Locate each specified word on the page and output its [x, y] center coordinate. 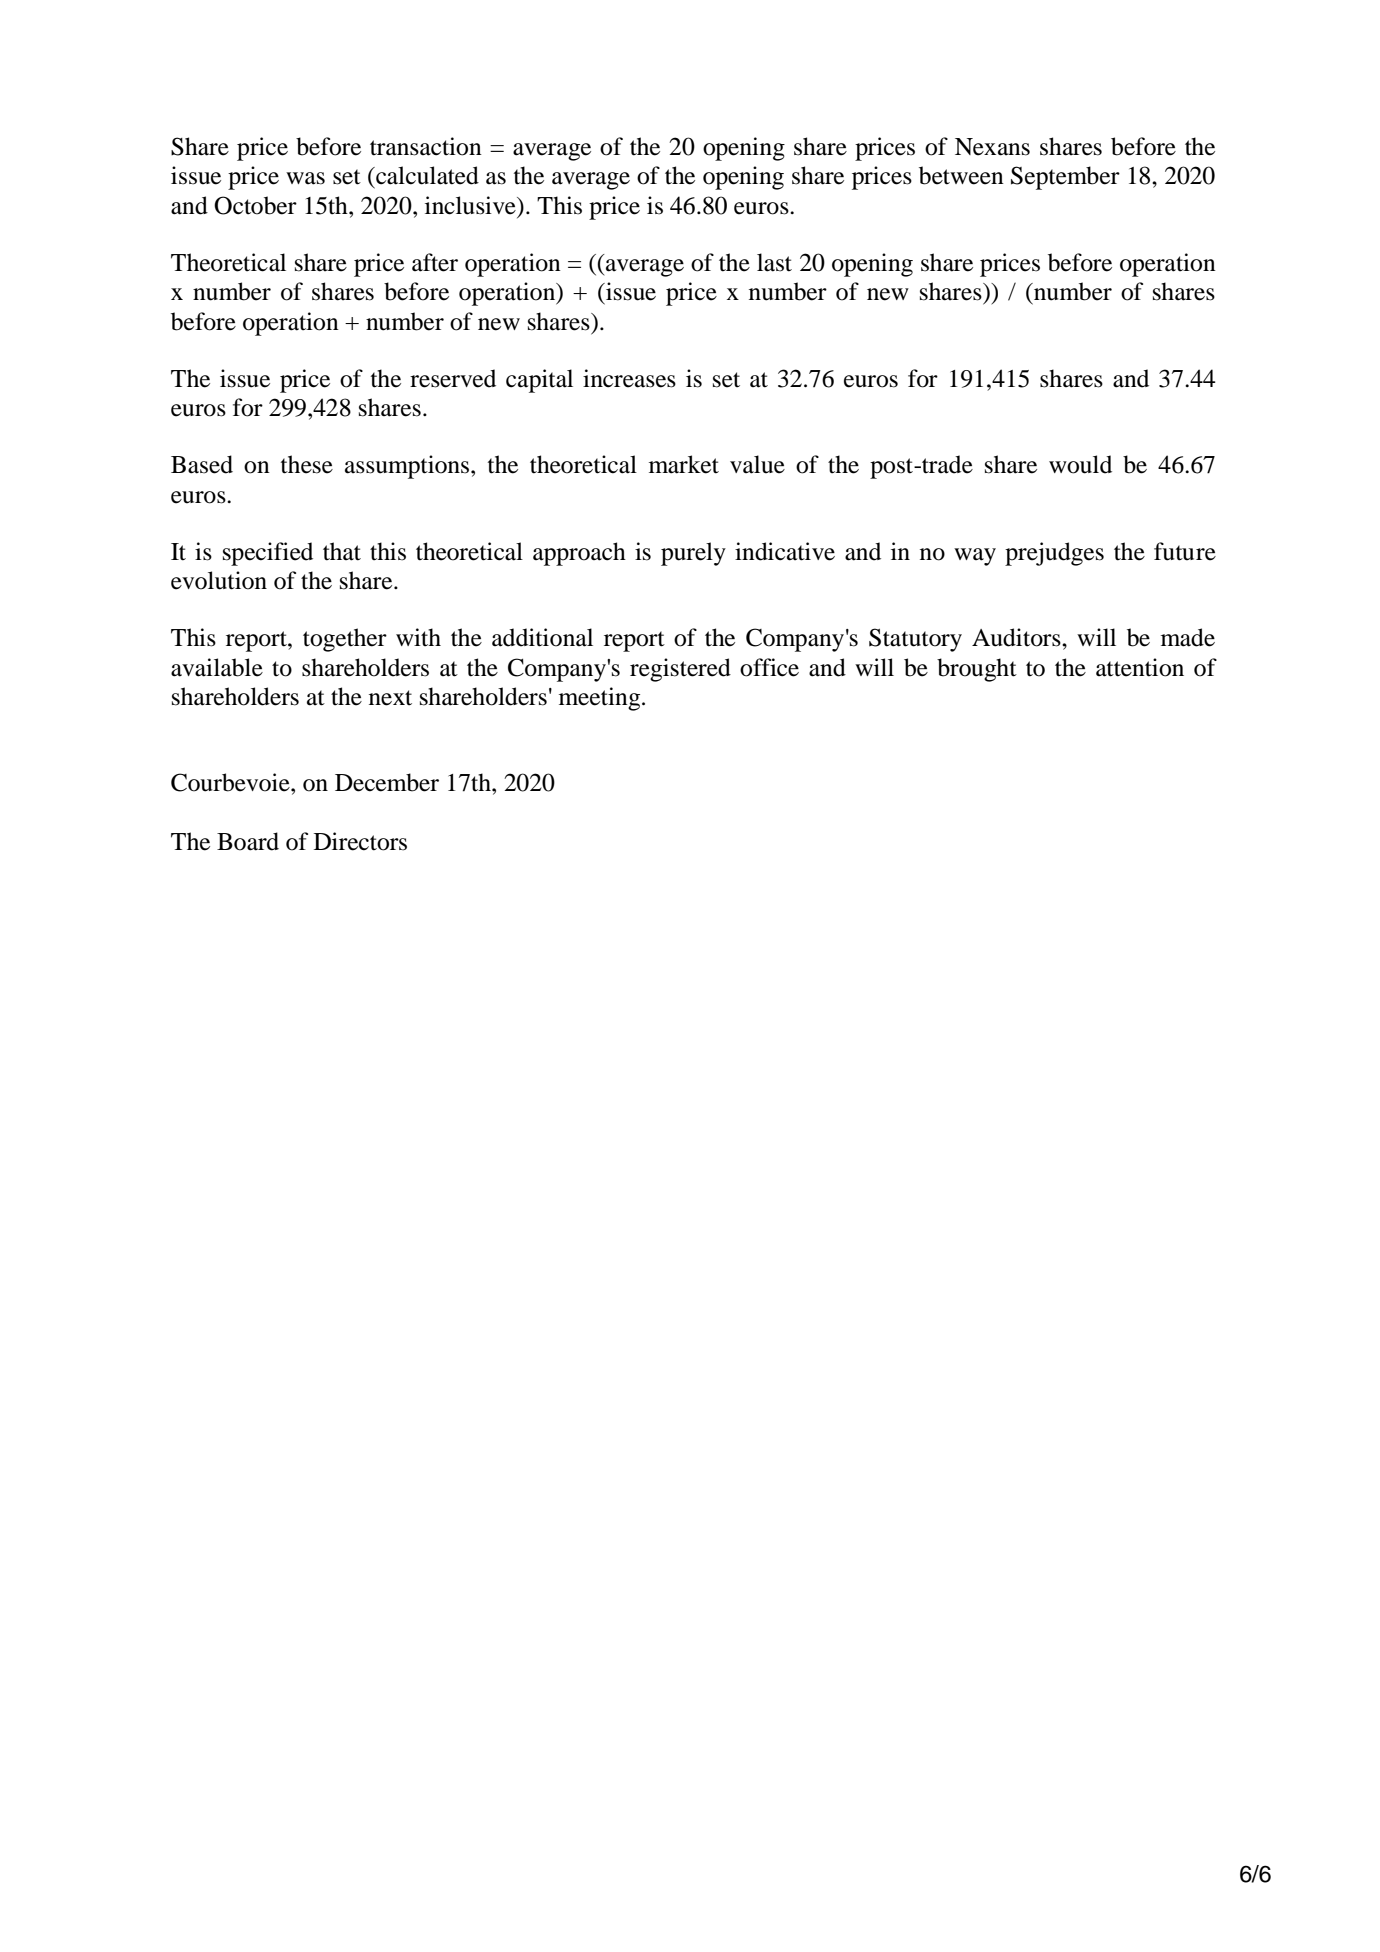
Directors [360, 841]
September [1065, 178]
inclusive [471, 205]
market [684, 464]
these [307, 464]
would [1080, 464]
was [305, 178]
